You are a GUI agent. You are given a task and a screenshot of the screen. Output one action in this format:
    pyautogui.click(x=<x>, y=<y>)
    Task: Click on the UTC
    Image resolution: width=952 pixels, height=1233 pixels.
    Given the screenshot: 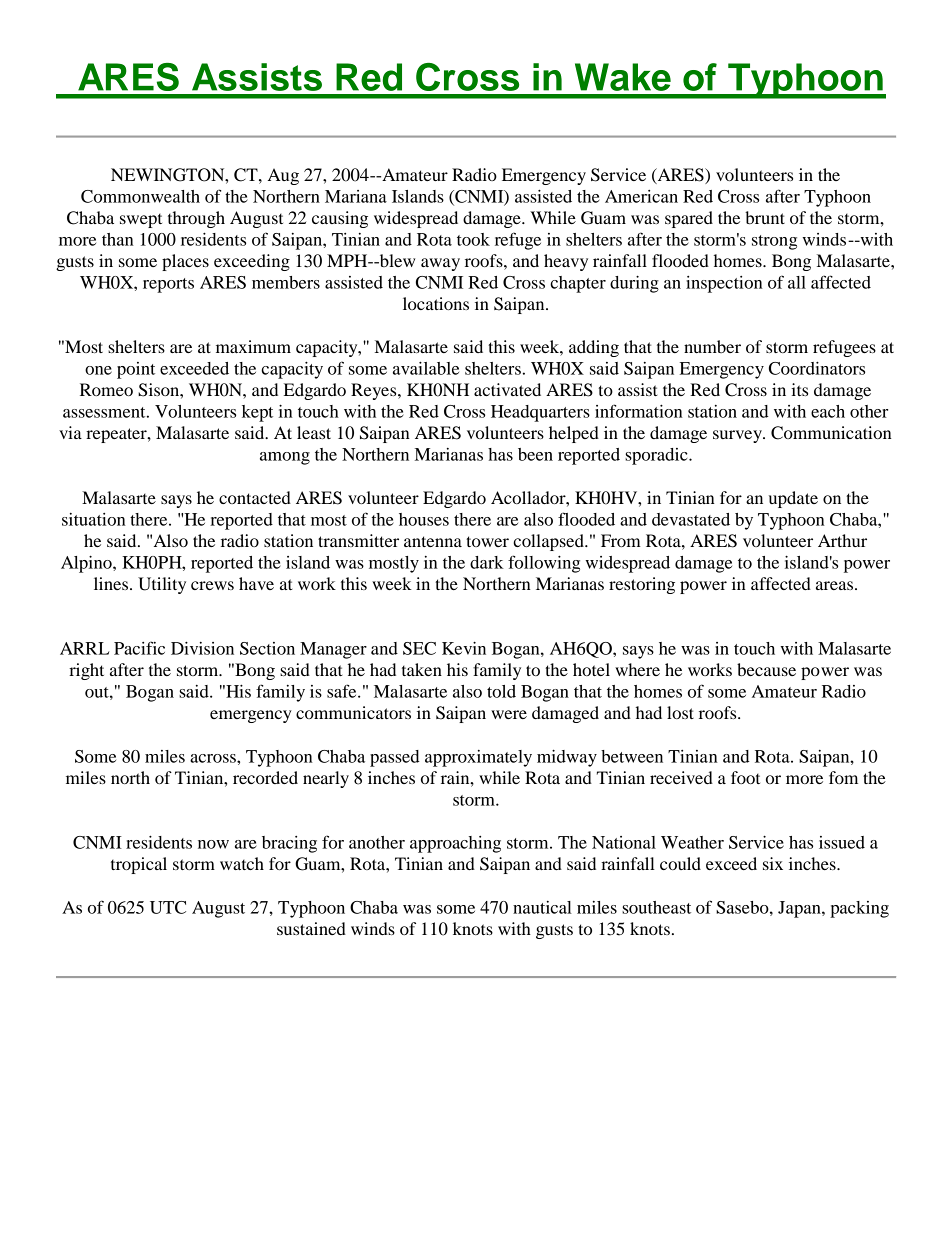 What is the action you would take?
    pyautogui.click(x=168, y=907)
